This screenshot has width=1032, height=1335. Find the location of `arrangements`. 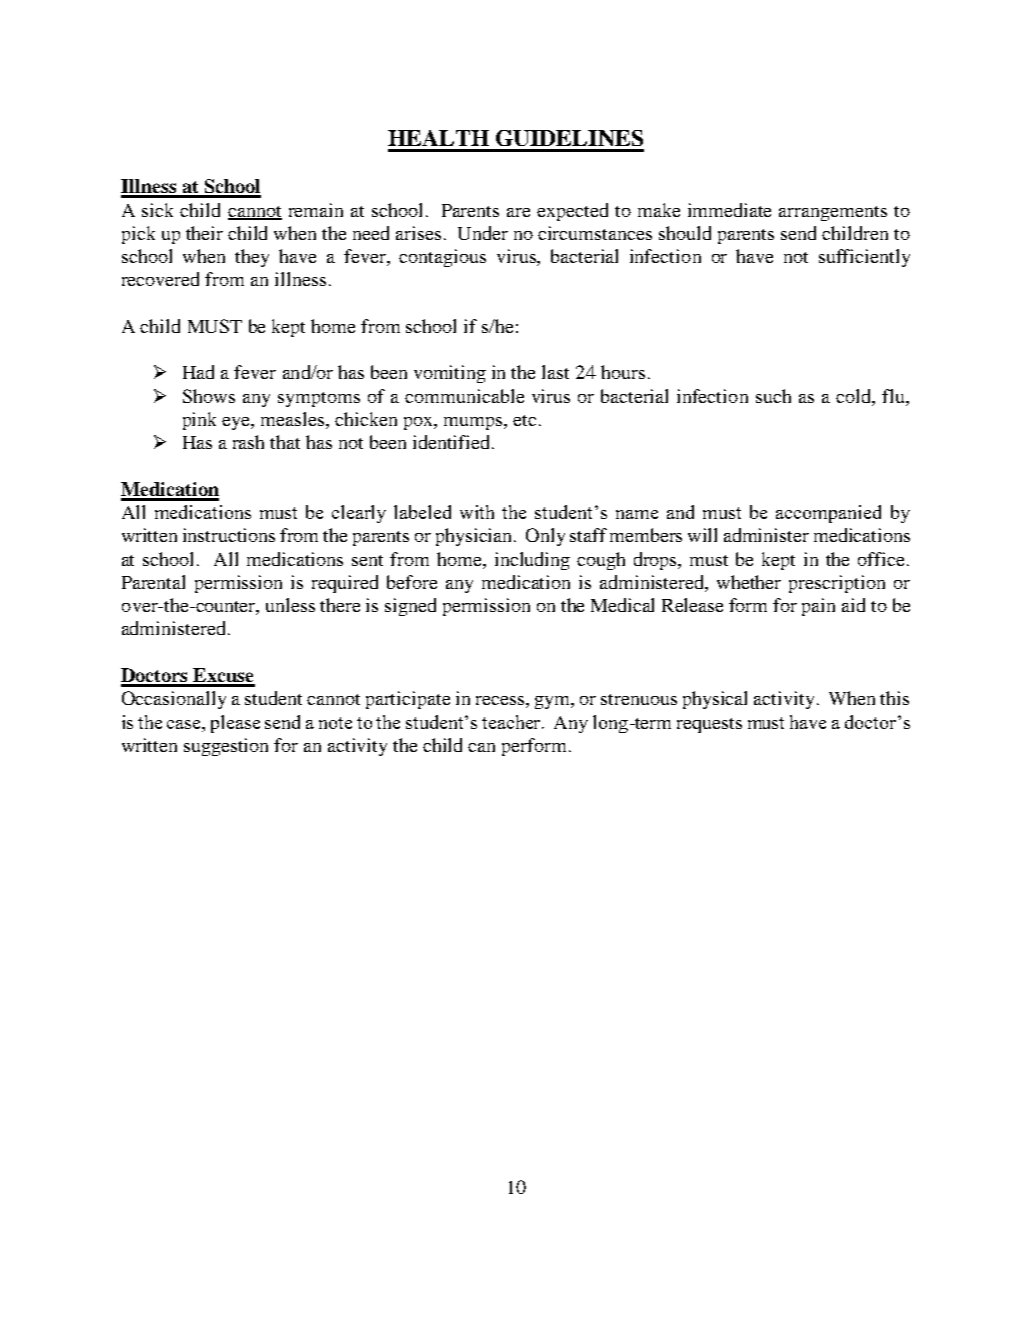

arrangements is located at coordinates (833, 213).
